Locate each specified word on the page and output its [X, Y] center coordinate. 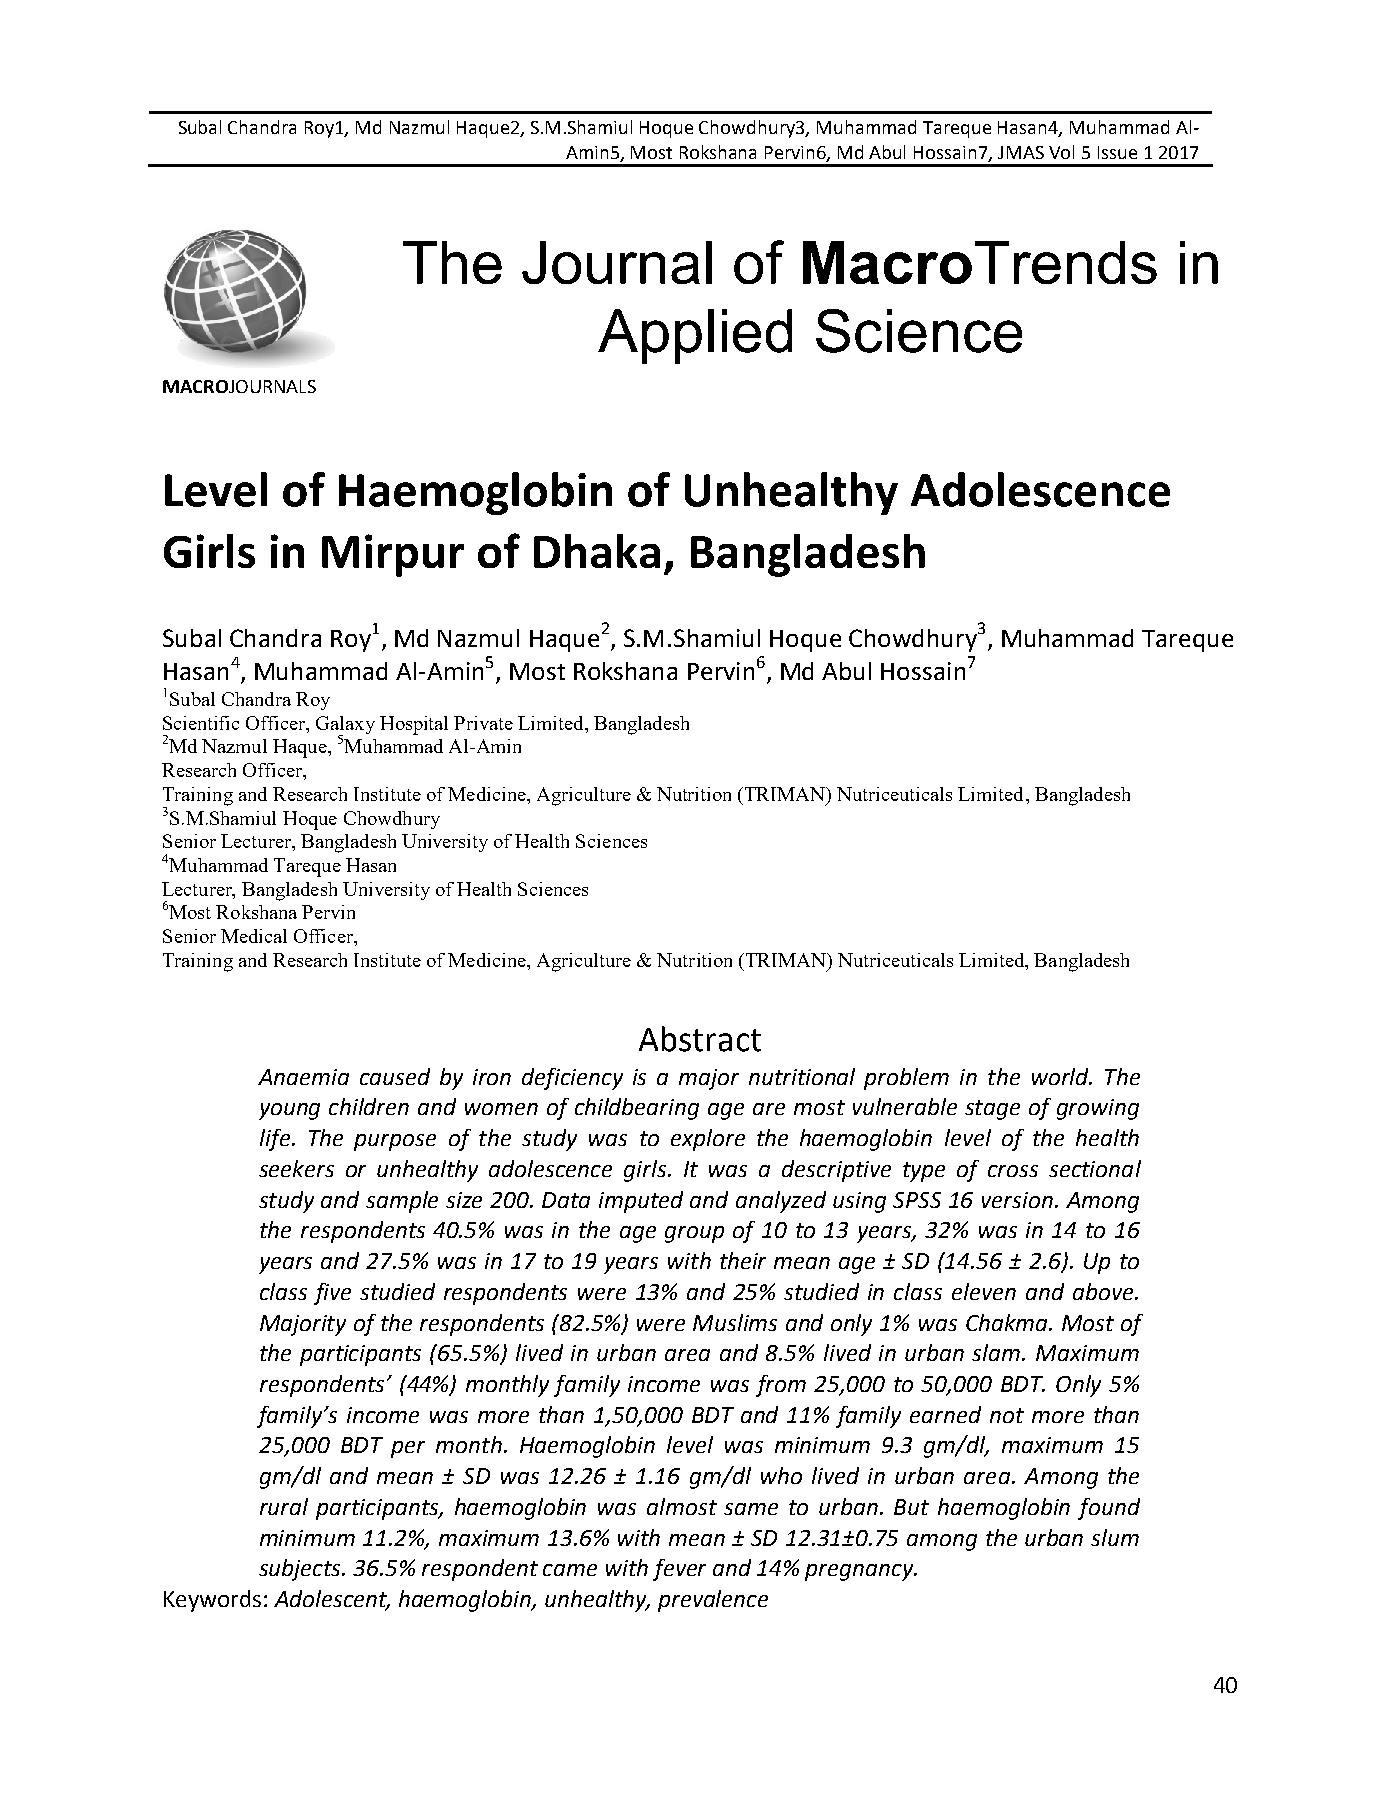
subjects [301, 1570]
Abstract [700, 1039]
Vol [1061, 152]
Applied [695, 336]
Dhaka [597, 551]
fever [679, 1570]
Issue [1117, 152]
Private [483, 723]
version [1017, 1200]
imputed [641, 1202]
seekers [296, 1168]
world [1061, 1076]
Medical [254, 936]
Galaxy [345, 726]
